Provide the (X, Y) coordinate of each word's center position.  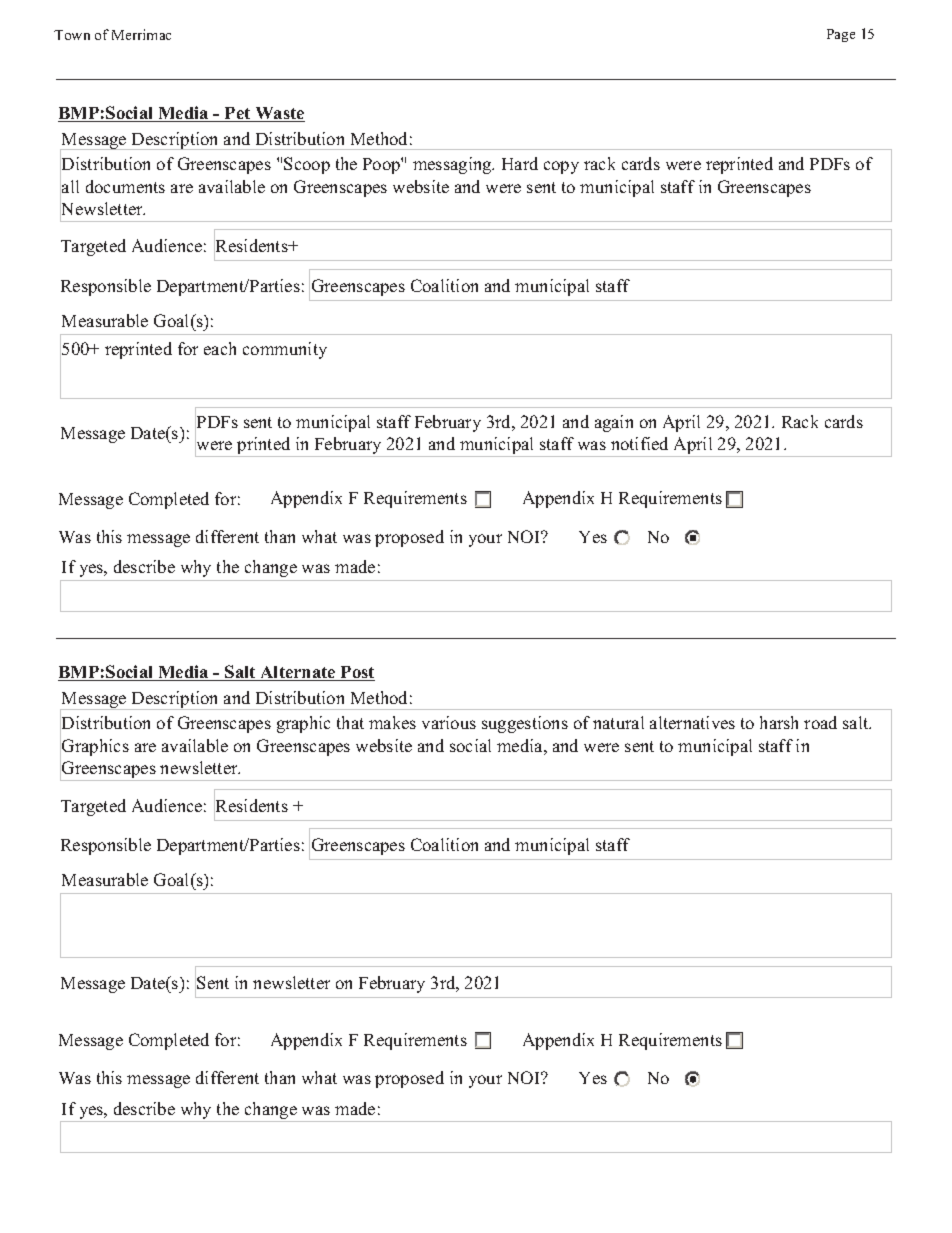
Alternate (298, 673)
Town (72, 35)
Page (841, 35)
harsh (779, 722)
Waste (279, 114)
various (449, 722)
